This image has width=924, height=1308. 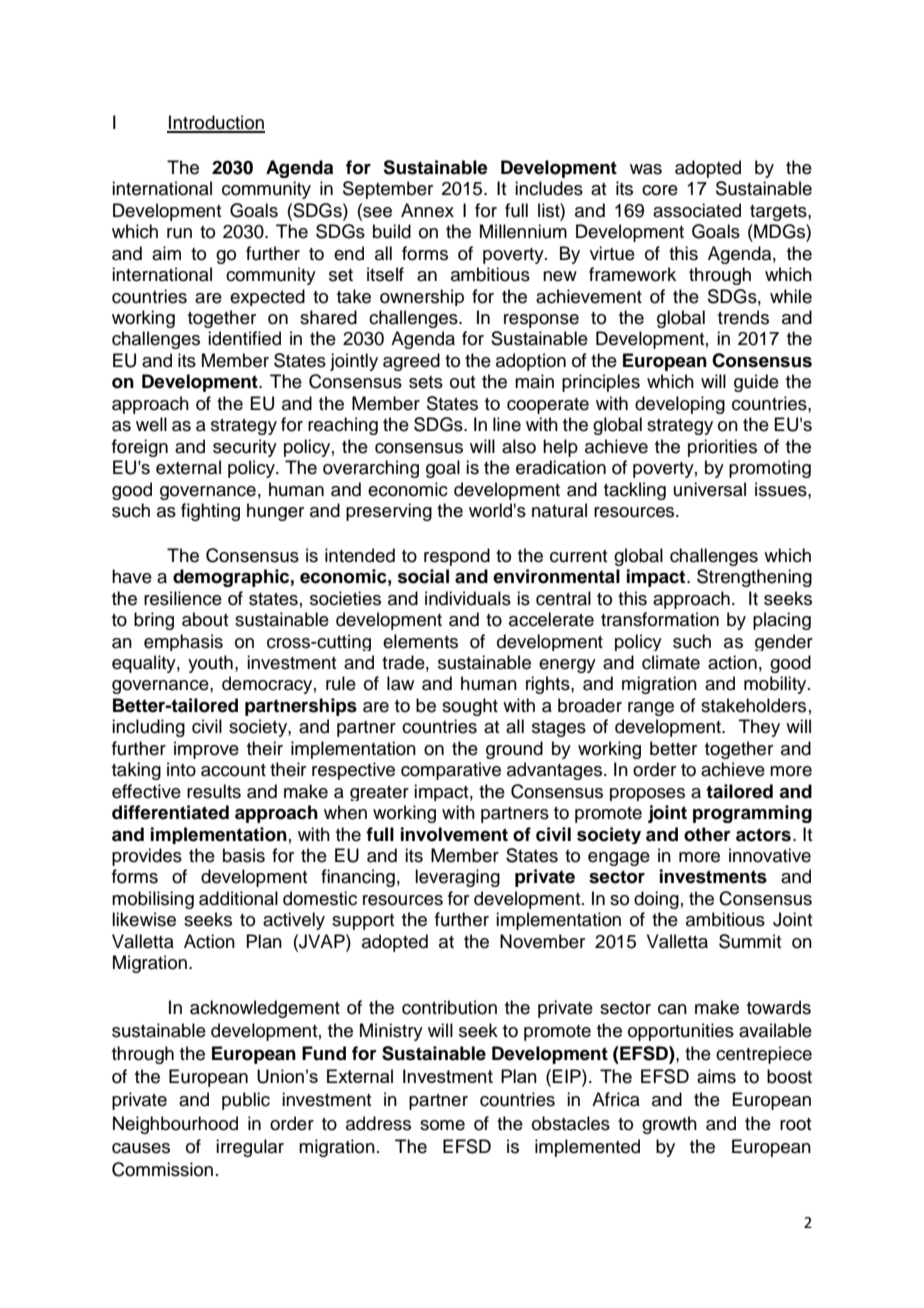 I want to click on Introduction, so click(x=216, y=123).
